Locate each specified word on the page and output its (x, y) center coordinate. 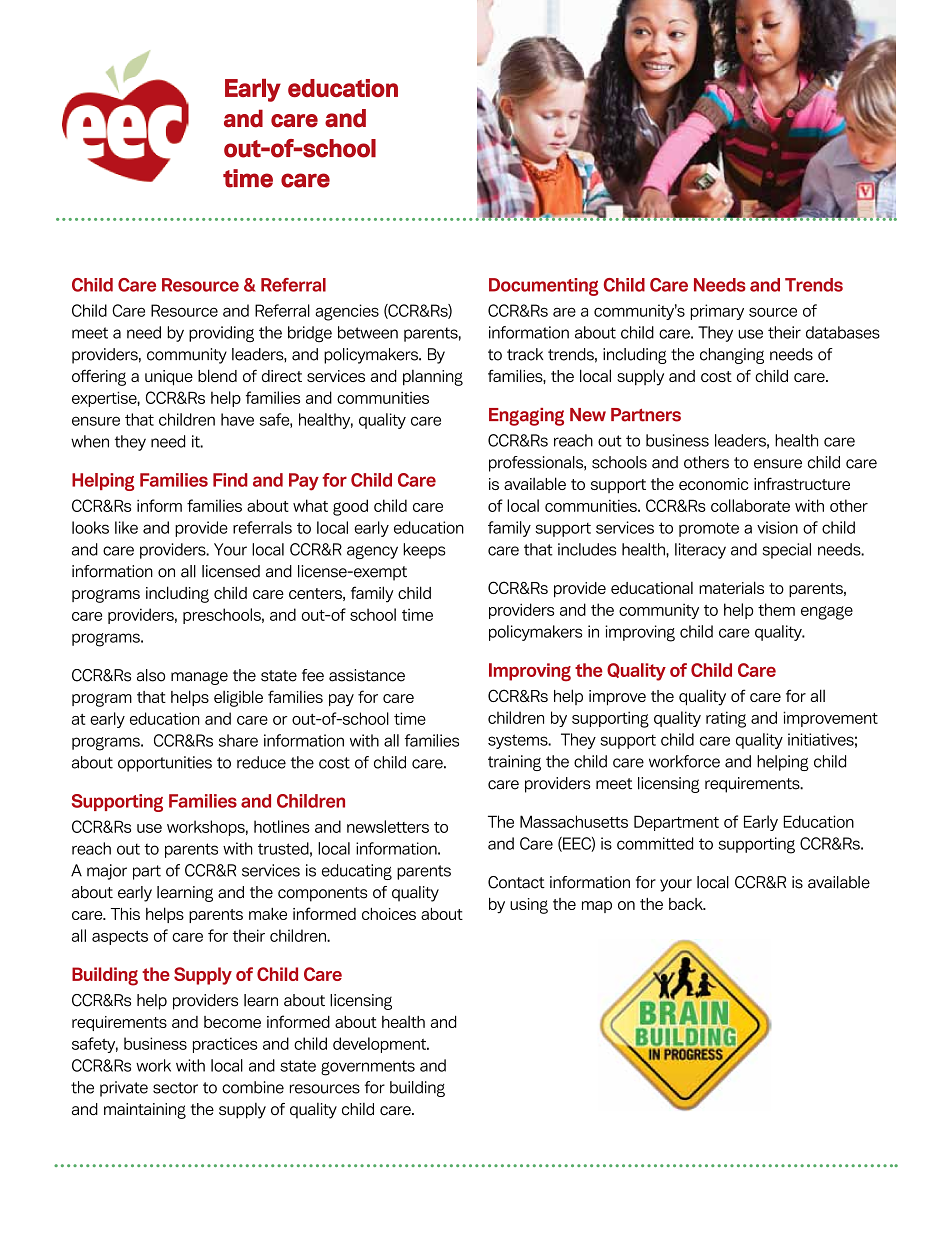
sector (175, 1088)
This (125, 914)
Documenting (544, 287)
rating (726, 719)
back (687, 904)
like (126, 527)
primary (717, 312)
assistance (367, 675)
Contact (516, 882)
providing (221, 334)
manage (199, 678)
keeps (424, 551)
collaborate (750, 505)
